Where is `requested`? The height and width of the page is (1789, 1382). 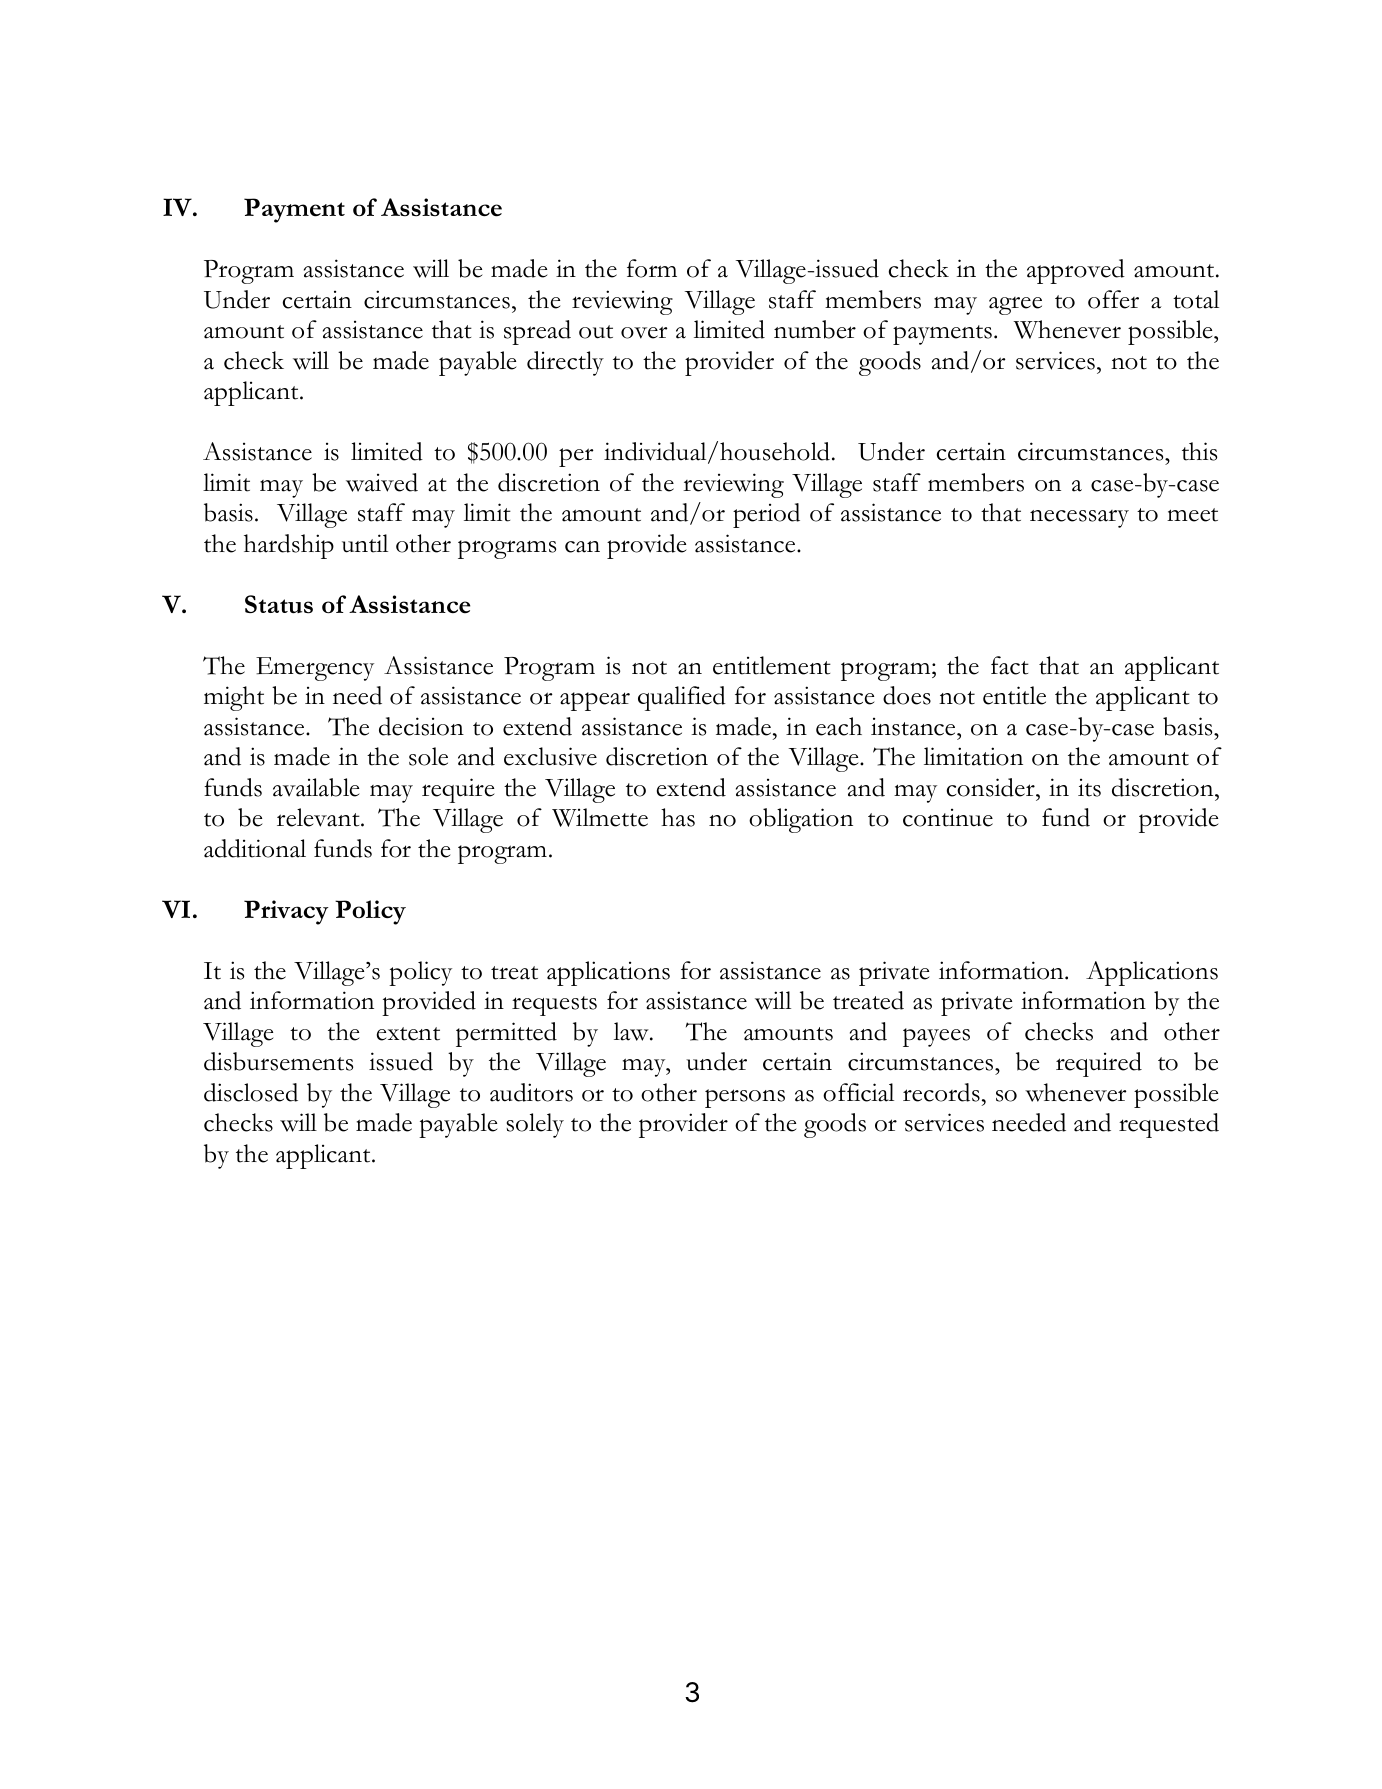 requested is located at coordinates (1169, 1125).
